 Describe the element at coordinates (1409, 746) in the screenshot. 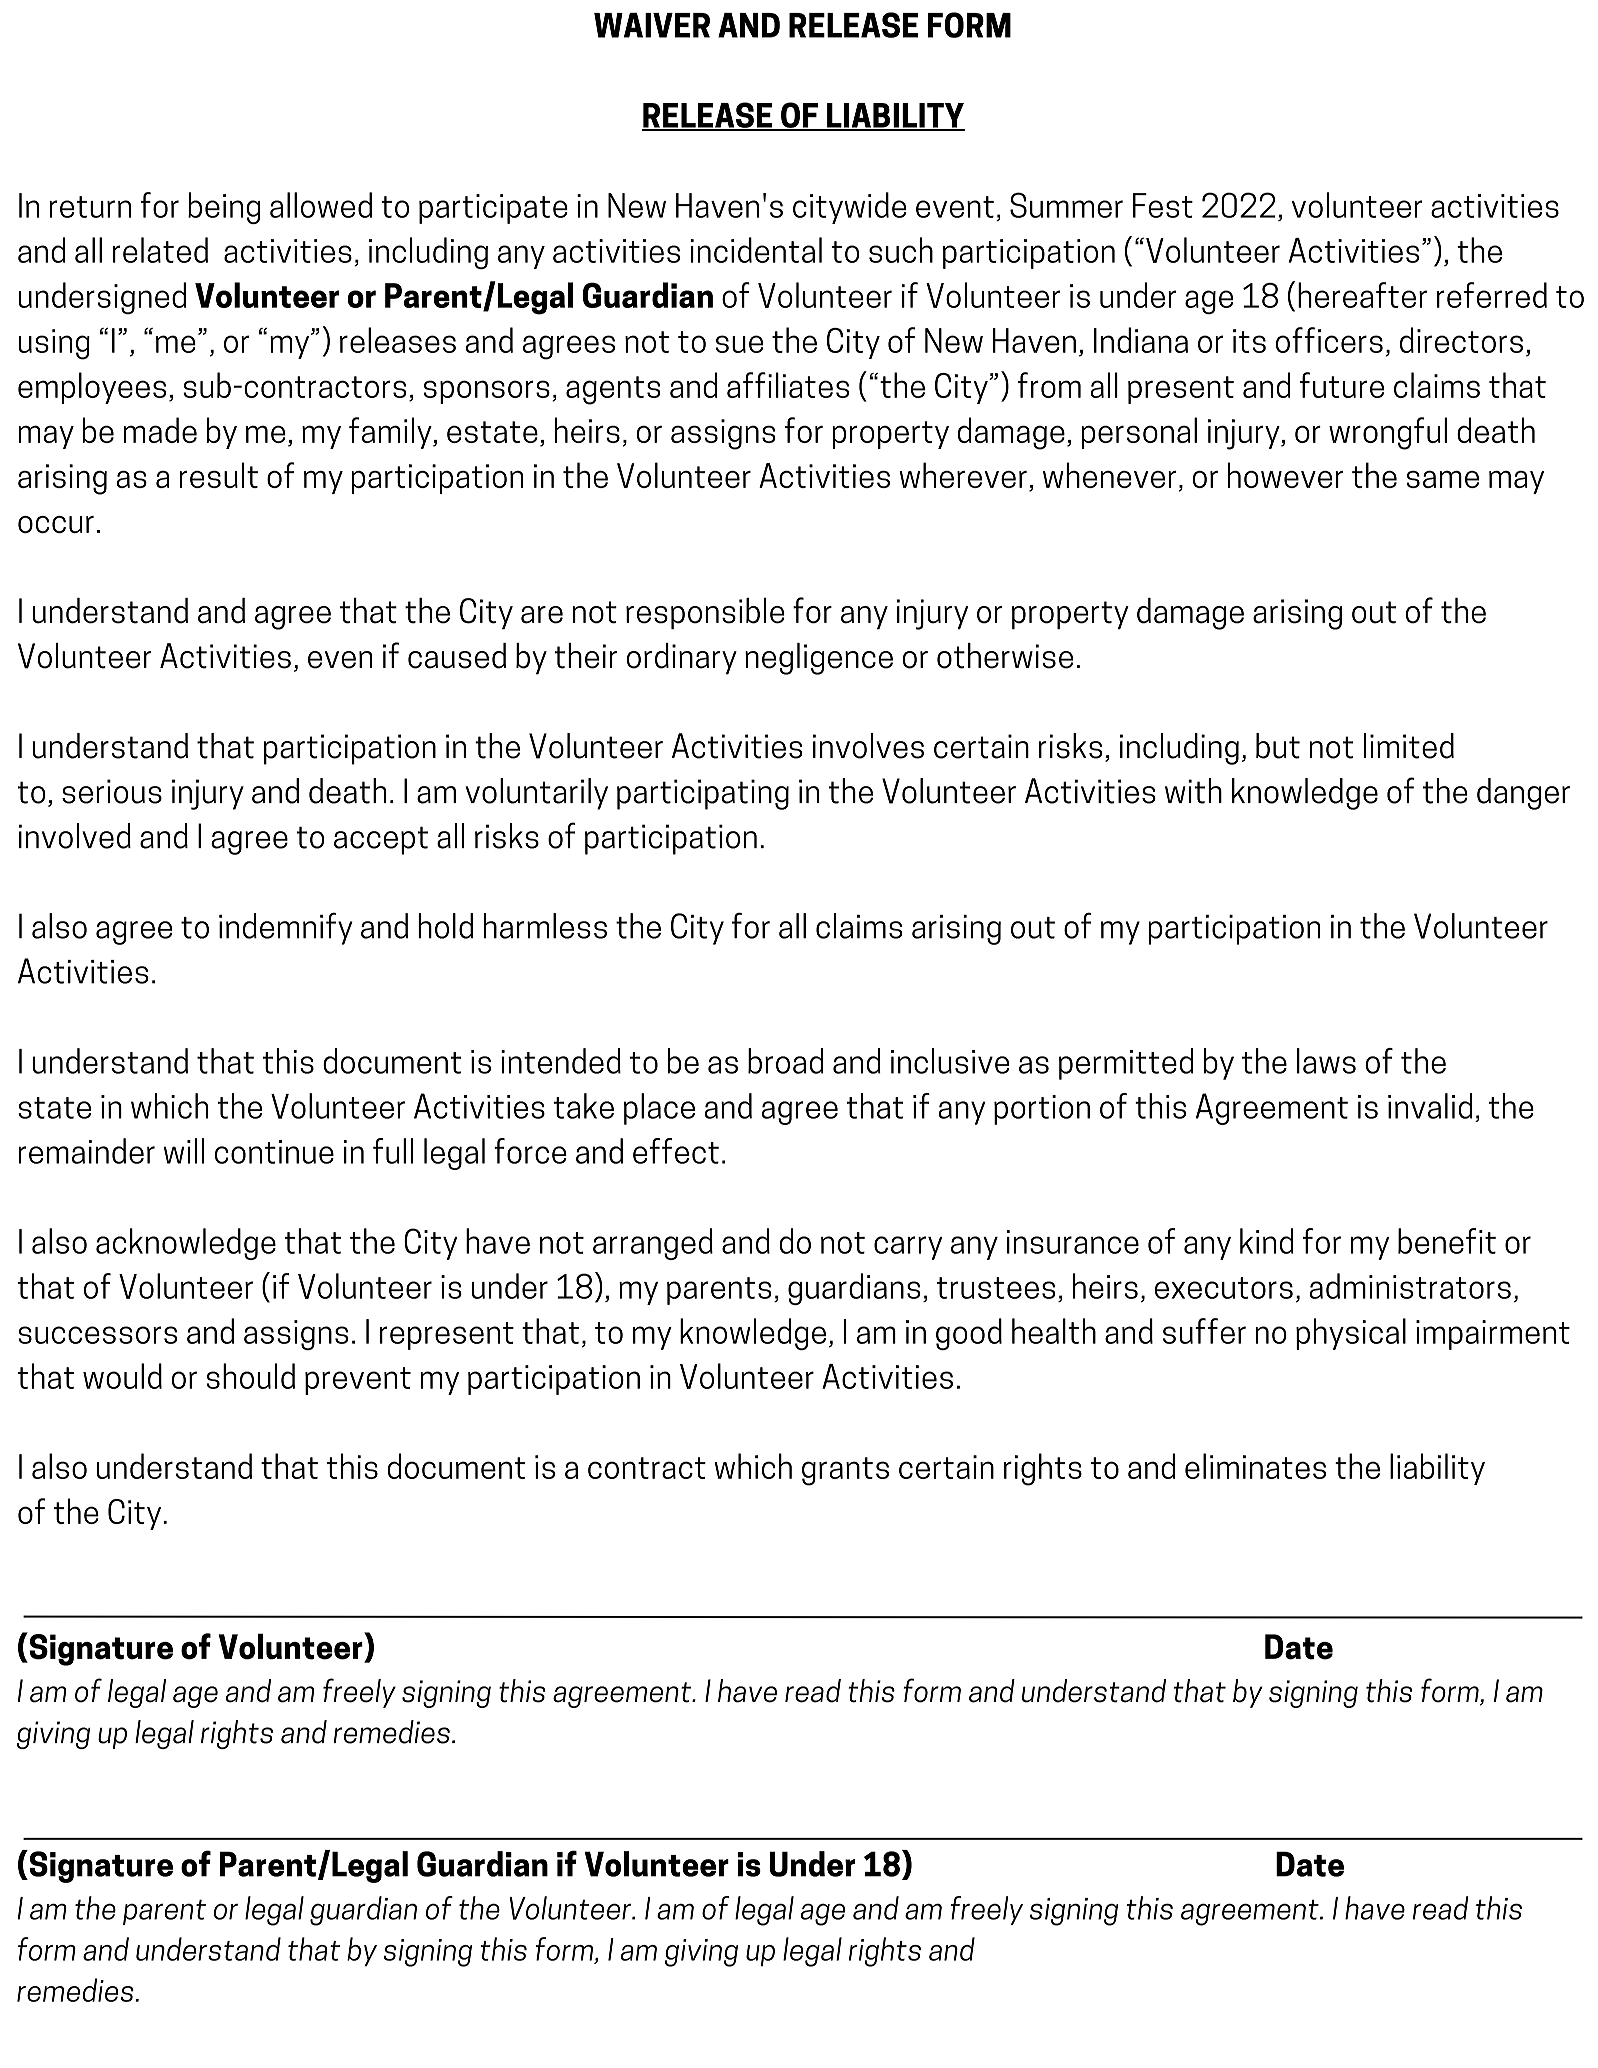

I see `limited` at that location.
